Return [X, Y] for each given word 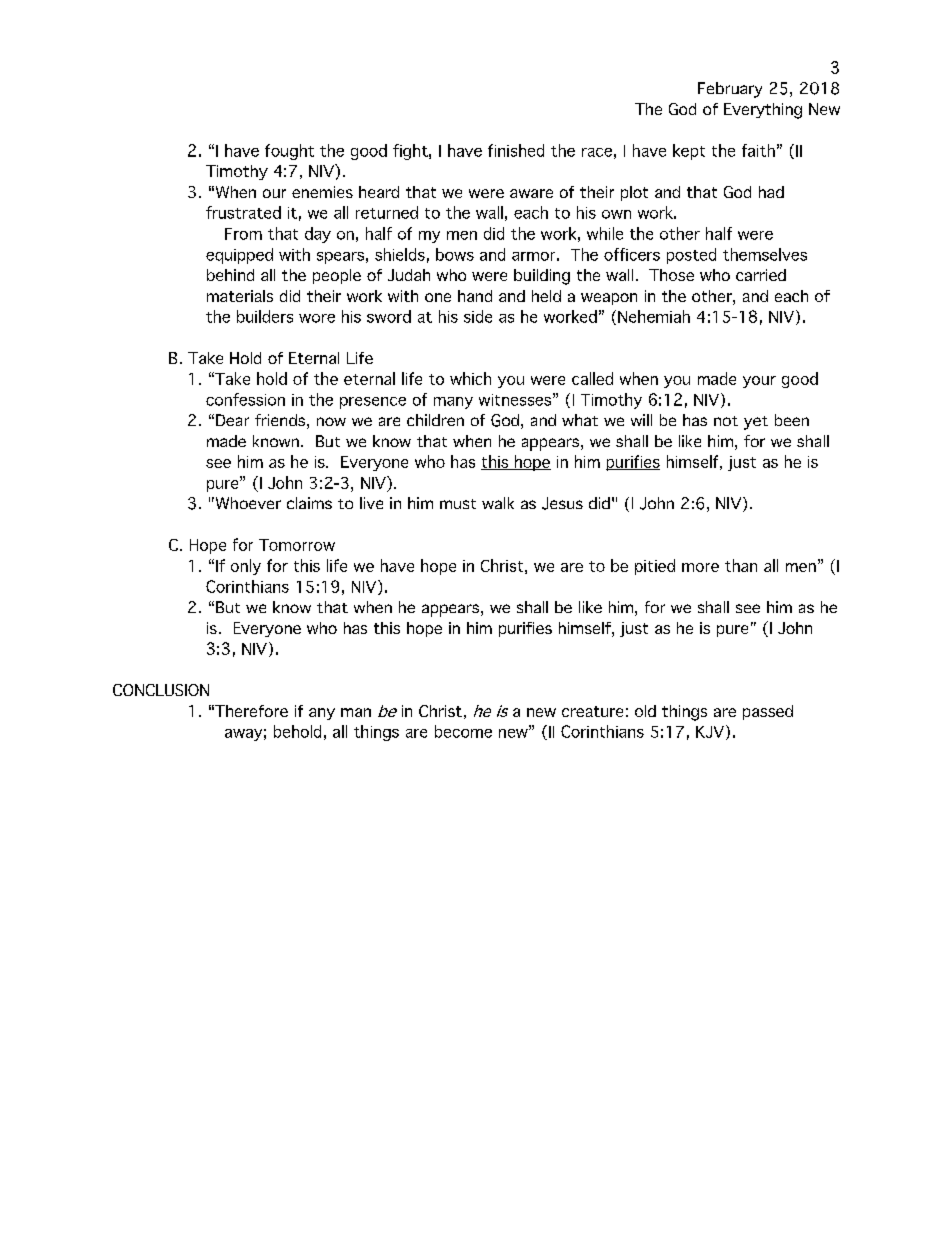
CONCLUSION [161, 690]
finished [516, 150]
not [726, 421]
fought [289, 152]
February [730, 90]
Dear [232, 420]
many [453, 403]
